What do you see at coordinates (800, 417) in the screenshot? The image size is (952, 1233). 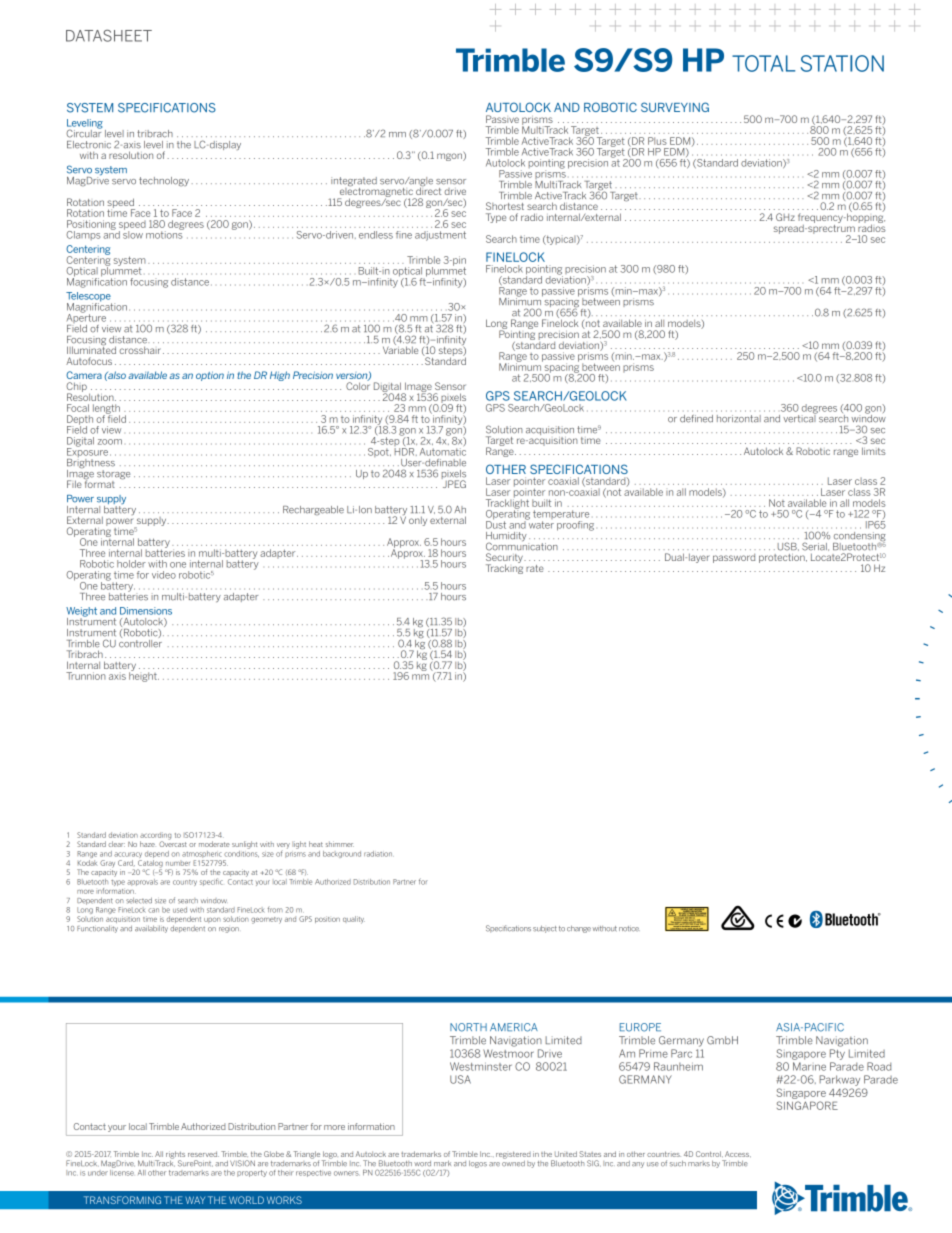 I see `vertical` at bounding box center [800, 417].
